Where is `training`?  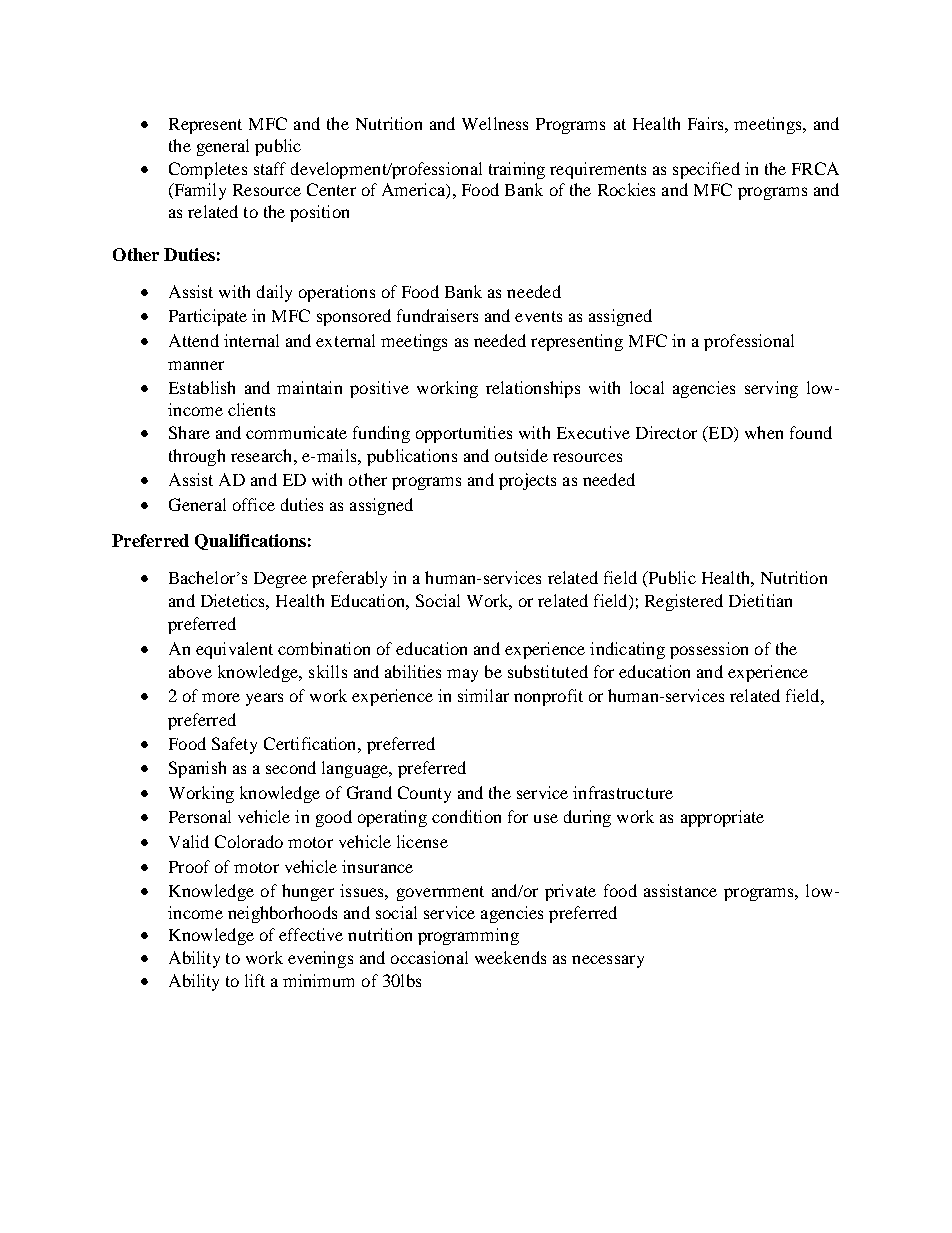
training is located at coordinates (517, 170).
